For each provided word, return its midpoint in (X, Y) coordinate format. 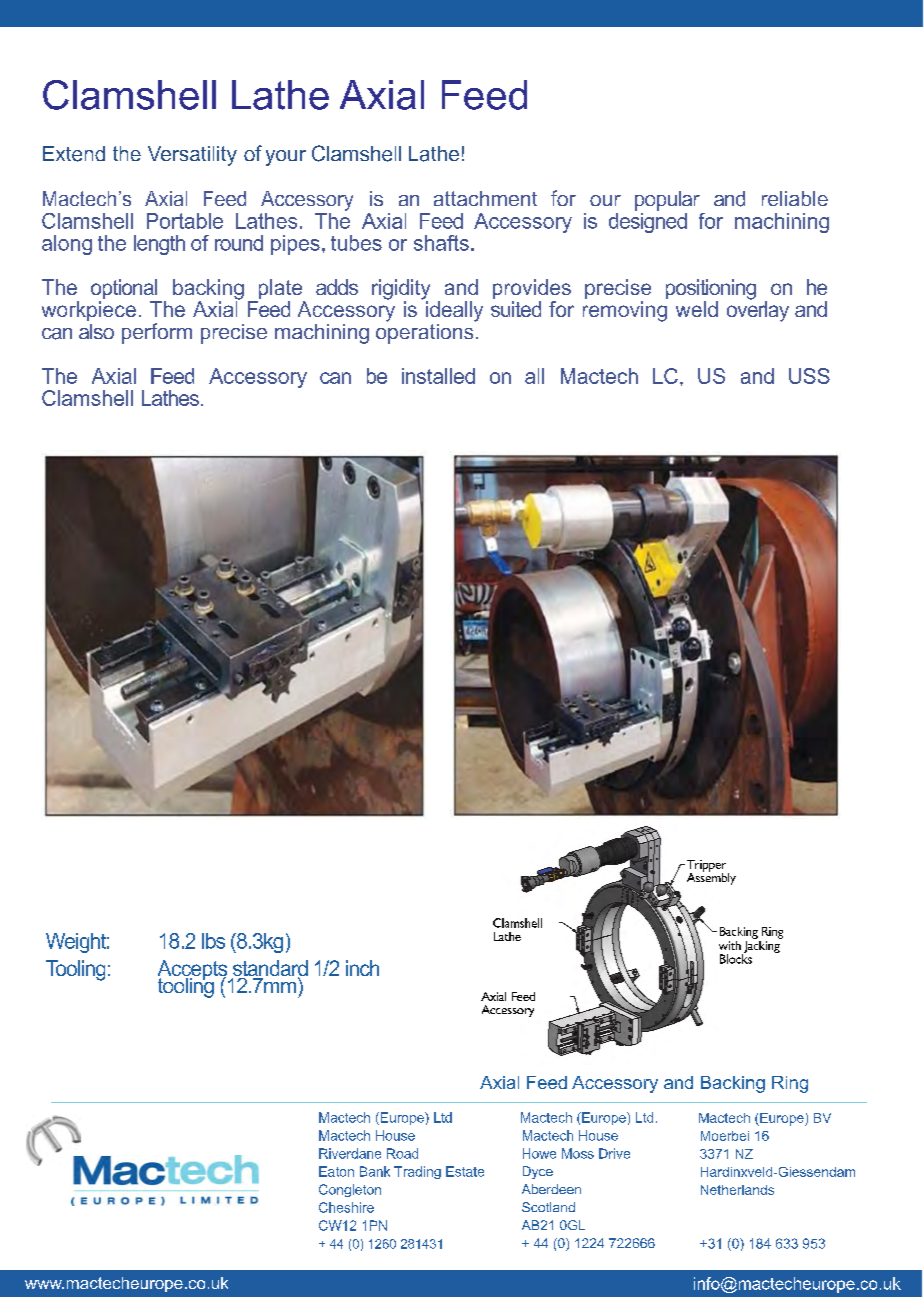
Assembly (711, 877)
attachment (485, 198)
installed (438, 376)
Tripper (706, 867)
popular (667, 201)
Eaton (336, 1171)
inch (362, 968)
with (730, 945)
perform (157, 333)
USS (809, 376)
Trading (417, 1172)
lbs (213, 941)
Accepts (194, 971)
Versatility (192, 156)
